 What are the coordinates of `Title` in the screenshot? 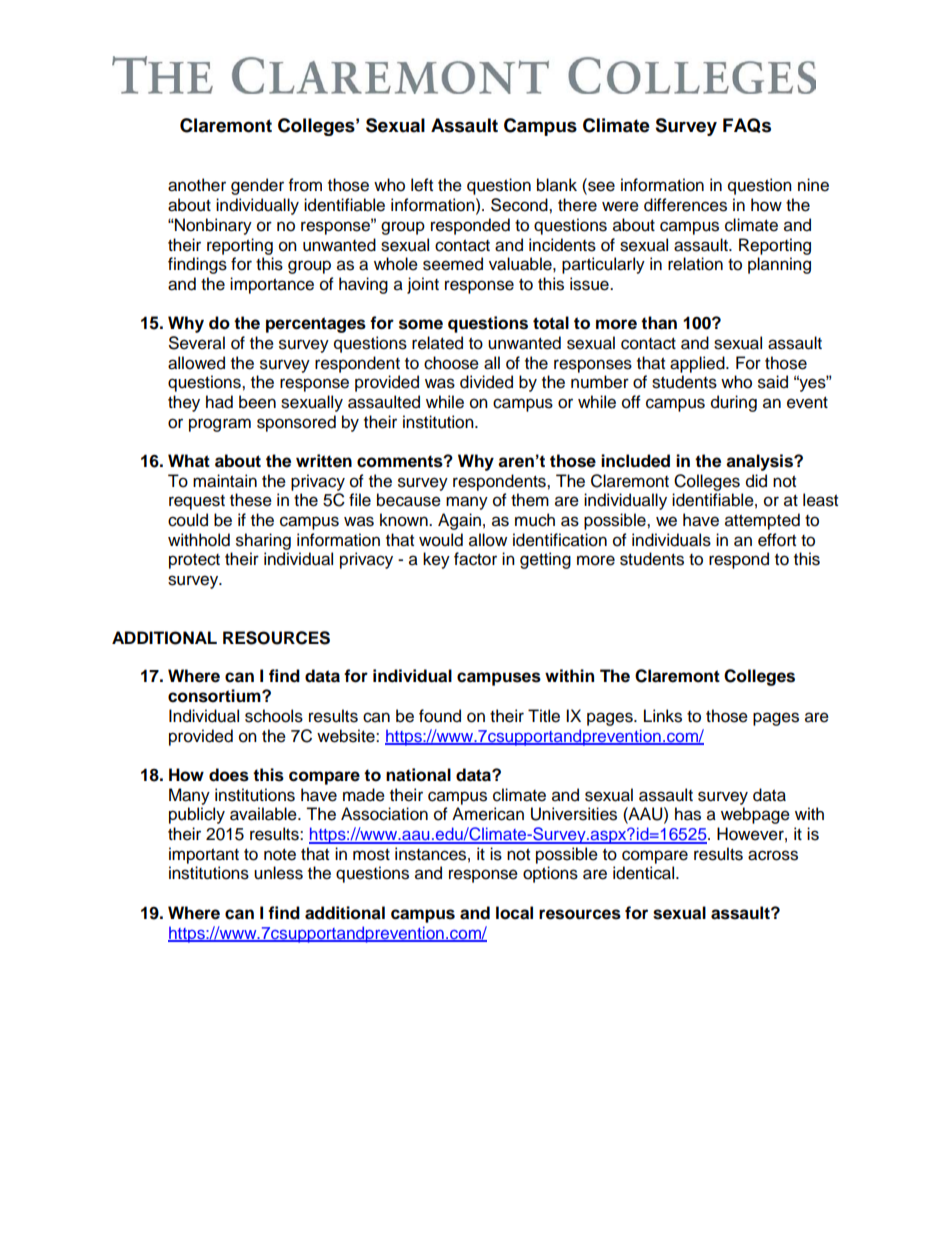 It's located at (544, 716).
